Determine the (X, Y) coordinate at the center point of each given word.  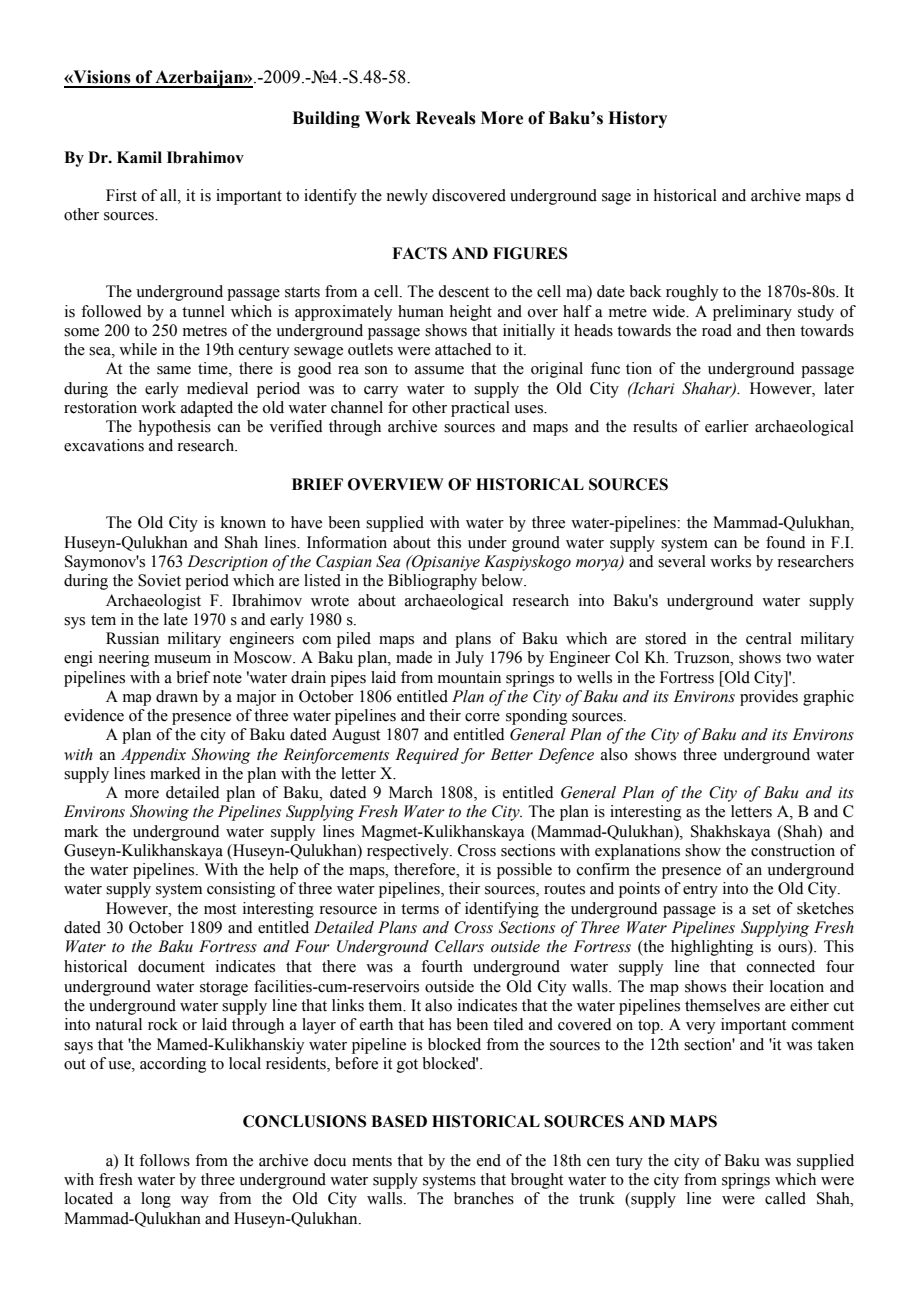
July (469, 659)
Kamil (139, 157)
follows (164, 1160)
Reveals (446, 118)
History (637, 119)
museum (182, 659)
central (769, 638)
